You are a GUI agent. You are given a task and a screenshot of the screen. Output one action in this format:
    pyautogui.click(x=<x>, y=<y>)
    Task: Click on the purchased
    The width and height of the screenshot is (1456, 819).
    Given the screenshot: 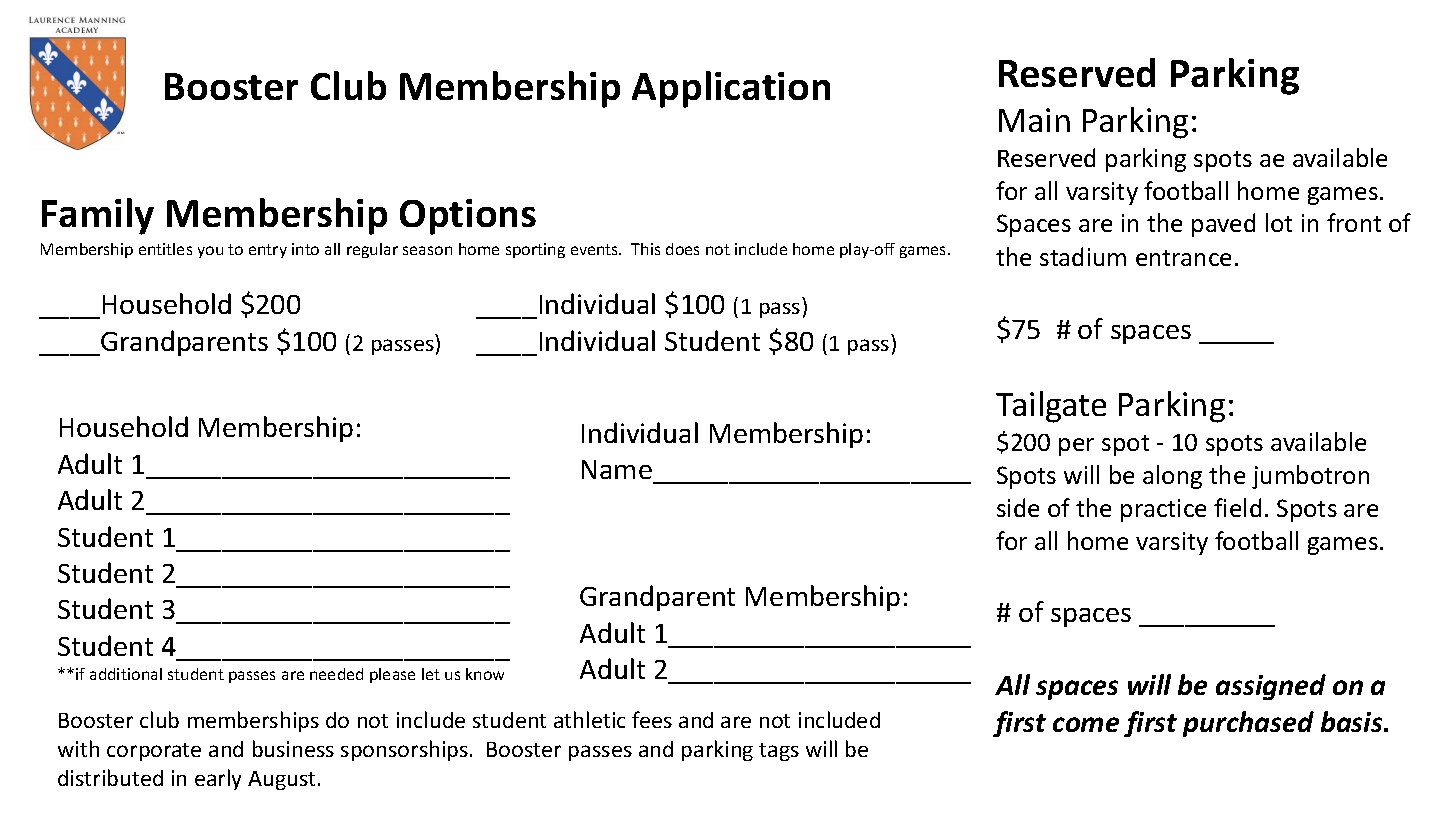 What is the action you would take?
    pyautogui.click(x=1248, y=724)
